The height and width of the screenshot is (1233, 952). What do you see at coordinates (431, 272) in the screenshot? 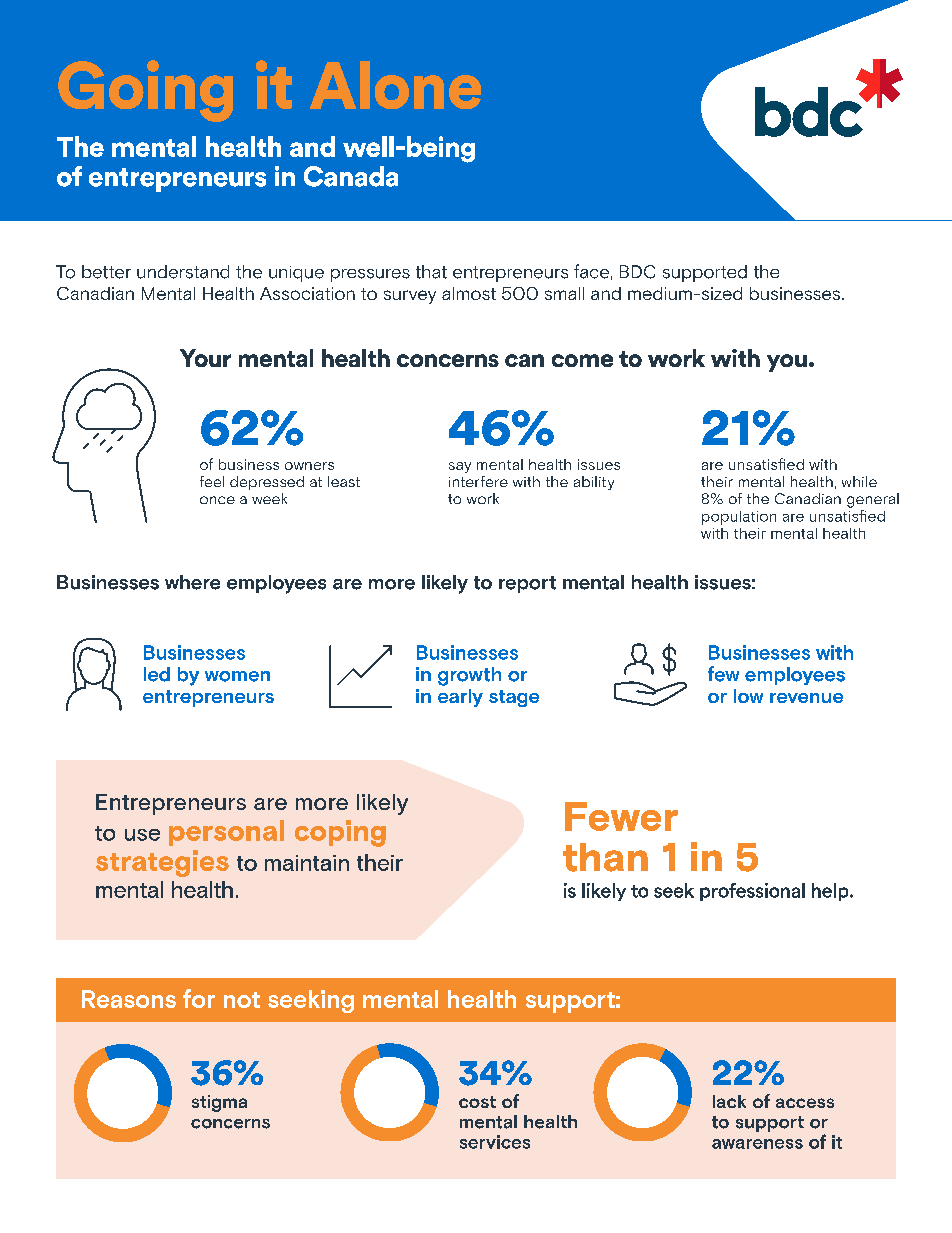
I see `that` at bounding box center [431, 272].
